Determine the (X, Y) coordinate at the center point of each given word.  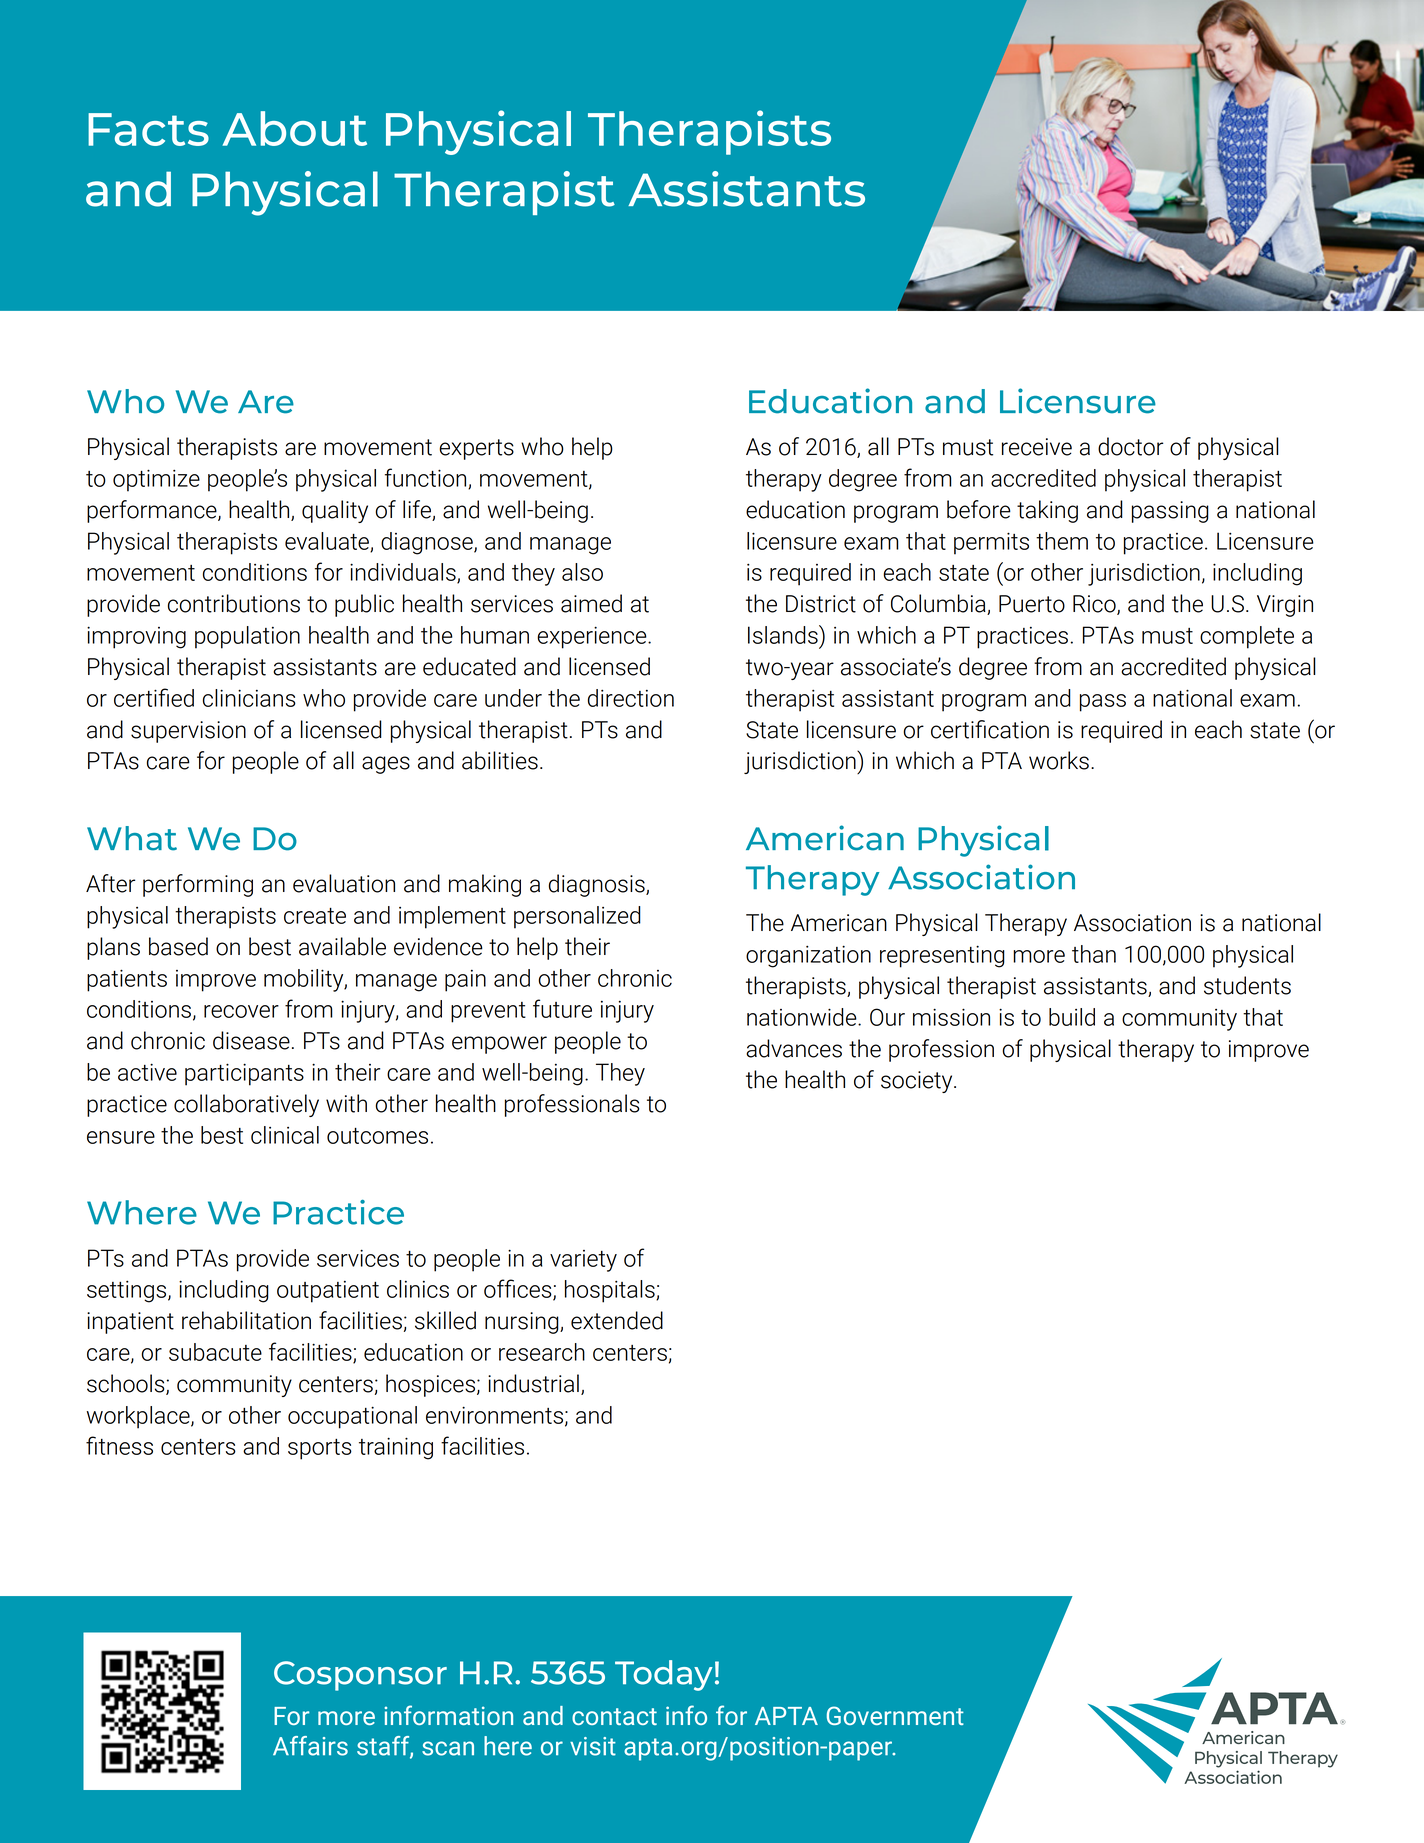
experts (476, 449)
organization (808, 956)
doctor (1130, 446)
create (315, 916)
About (295, 128)
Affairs (310, 1746)
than (1094, 954)
